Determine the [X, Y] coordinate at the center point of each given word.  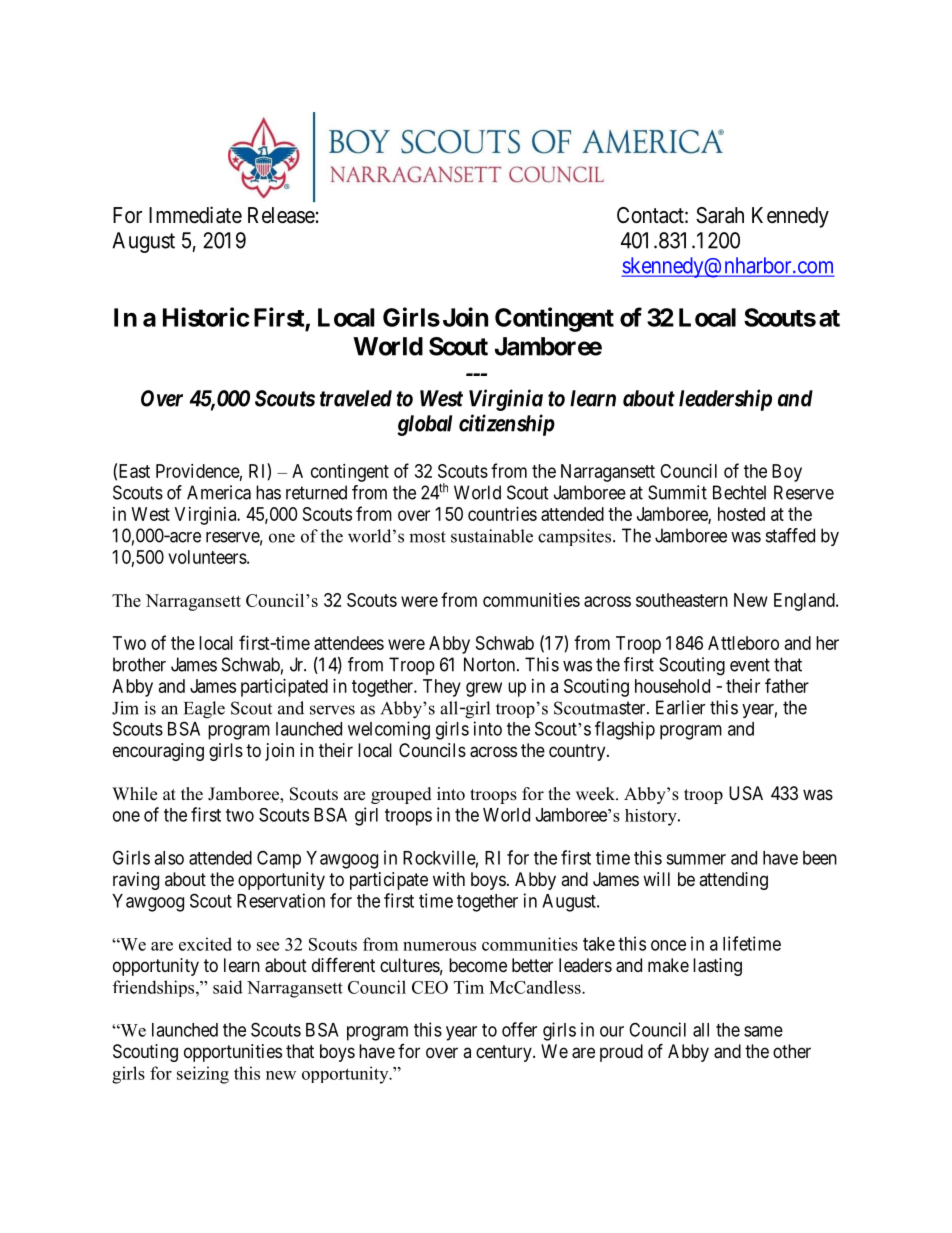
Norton [491, 664]
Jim [125, 708]
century [505, 1053]
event [750, 665]
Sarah [720, 215]
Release [281, 215]
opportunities [233, 1053]
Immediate [195, 215]
